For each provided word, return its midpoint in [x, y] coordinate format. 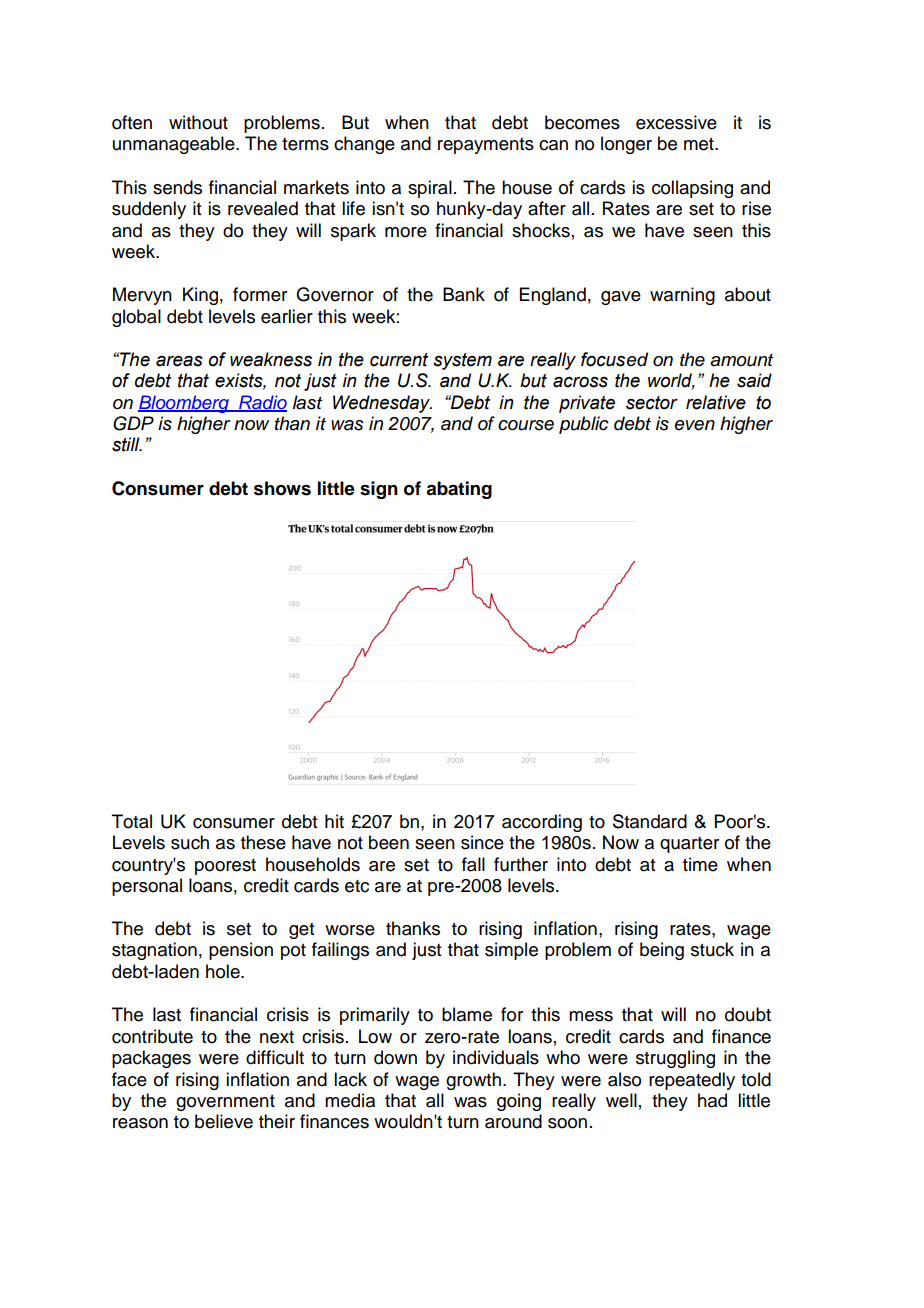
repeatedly [692, 1081]
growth [473, 1081]
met [700, 144]
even [695, 425]
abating [459, 490]
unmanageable [175, 145]
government [225, 1103]
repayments [486, 146]
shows [282, 488]
